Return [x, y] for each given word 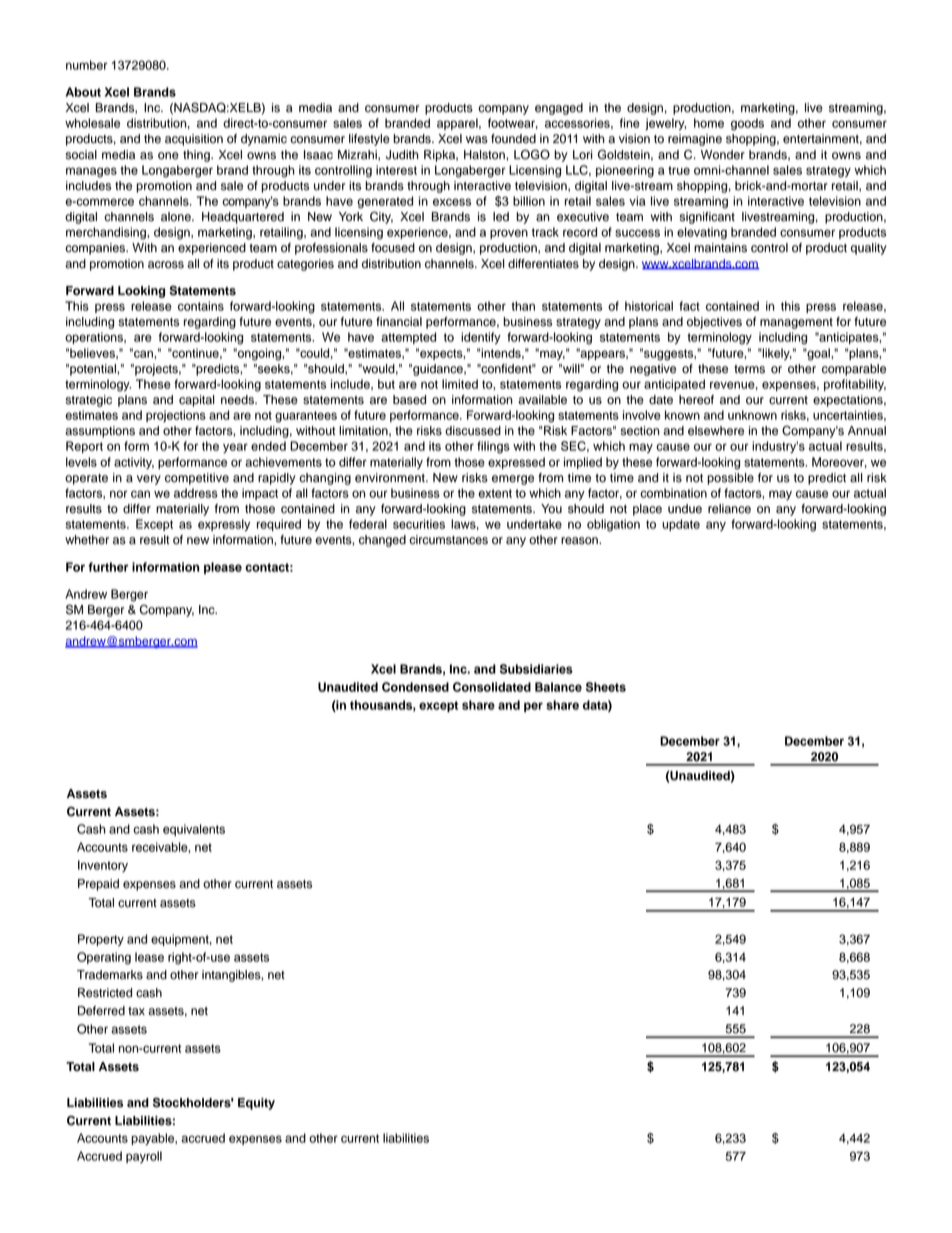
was [477, 140]
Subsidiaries [536, 669]
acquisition [194, 140]
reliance [729, 509]
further [108, 567]
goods [747, 124]
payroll [144, 1157]
